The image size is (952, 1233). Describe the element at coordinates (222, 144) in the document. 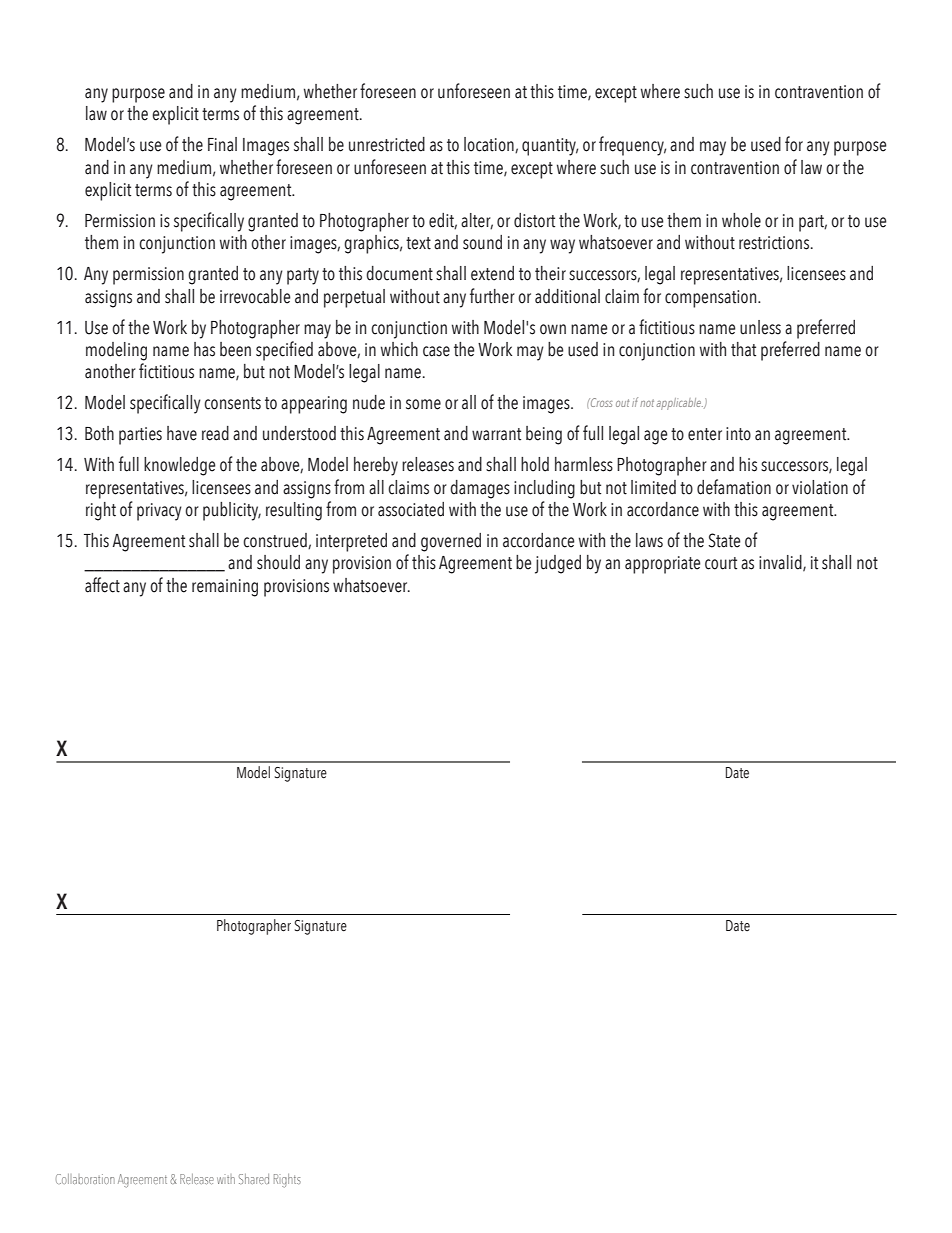

I see `Final` at that location.
